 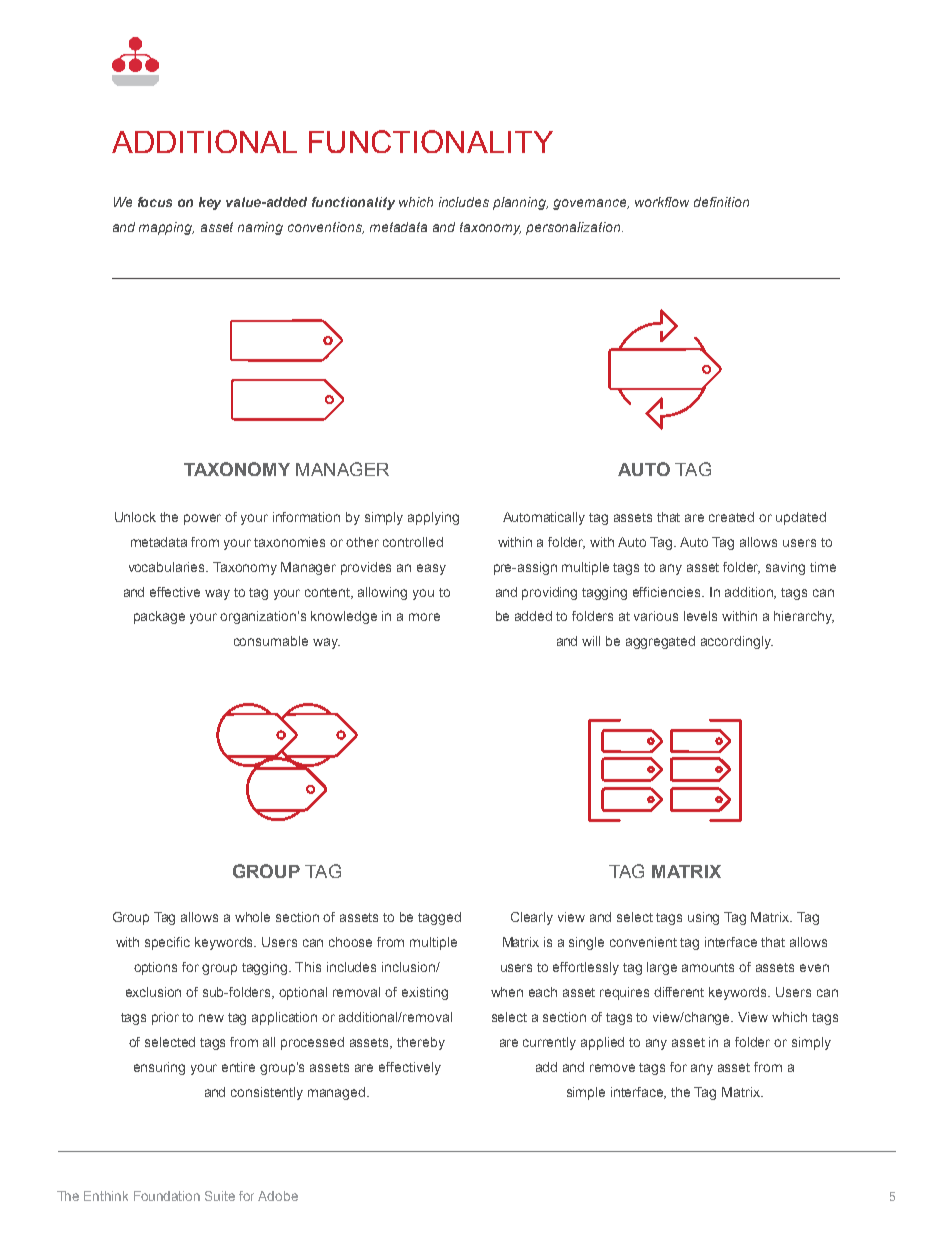 I want to click on power, so click(x=202, y=519).
